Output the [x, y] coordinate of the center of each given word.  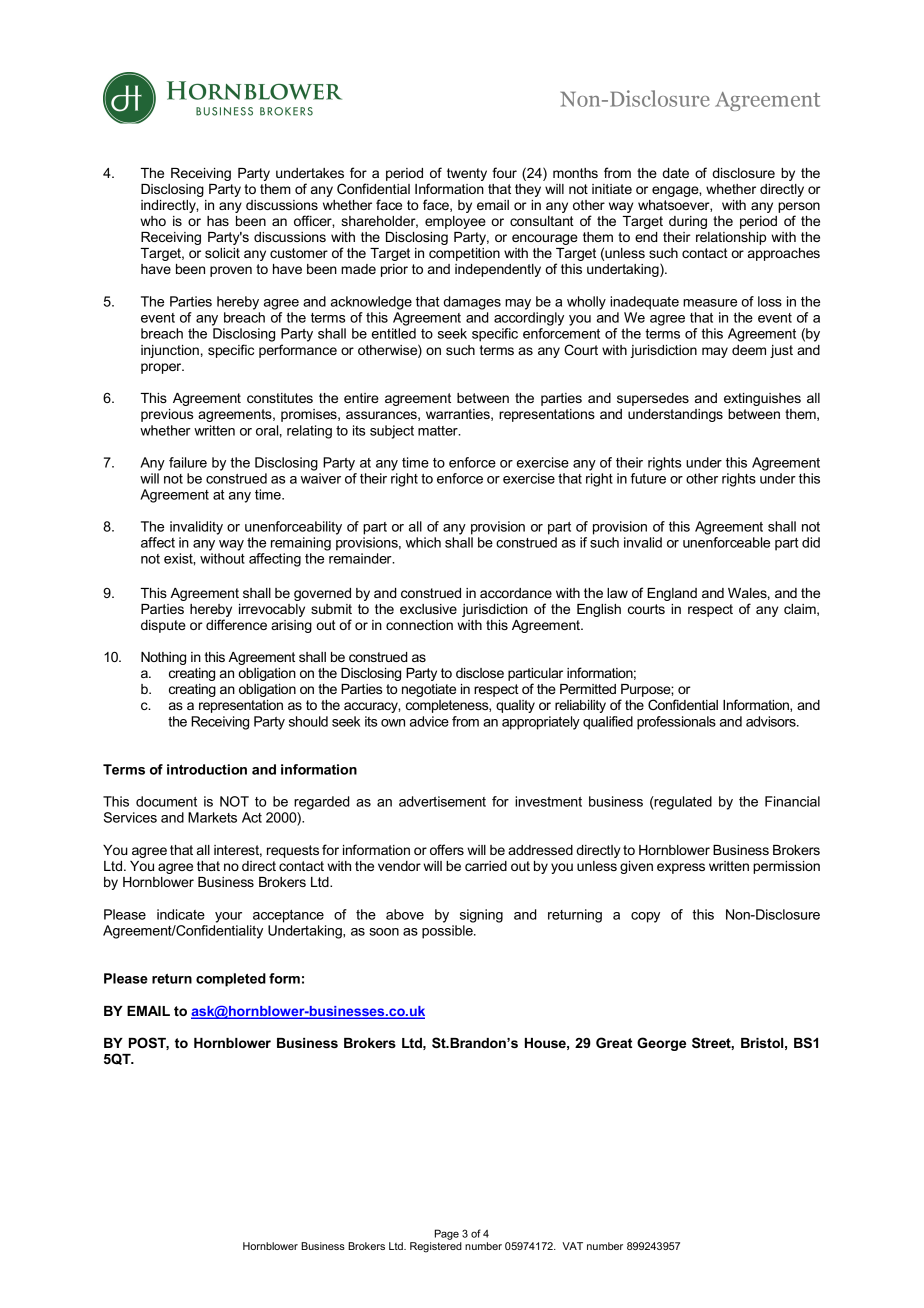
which [423, 542]
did [811, 542]
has [218, 221]
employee [455, 222]
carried [486, 866]
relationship [731, 238]
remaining [301, 544]
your [228, 917]
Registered [436, 1247]
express [681, 868]
